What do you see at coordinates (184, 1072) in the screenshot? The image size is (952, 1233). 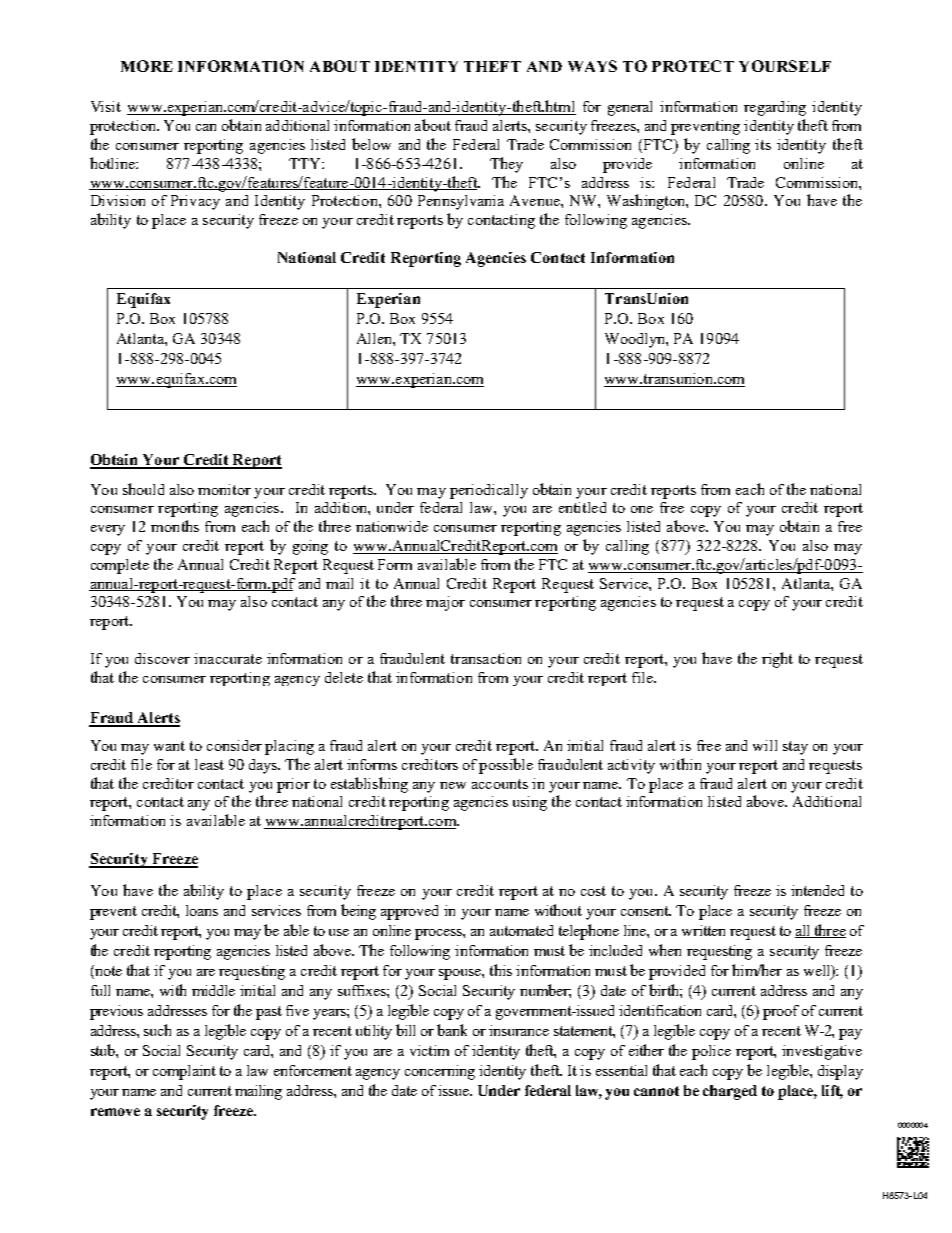 I see `complaint` at bounding box center [184, 1072].
